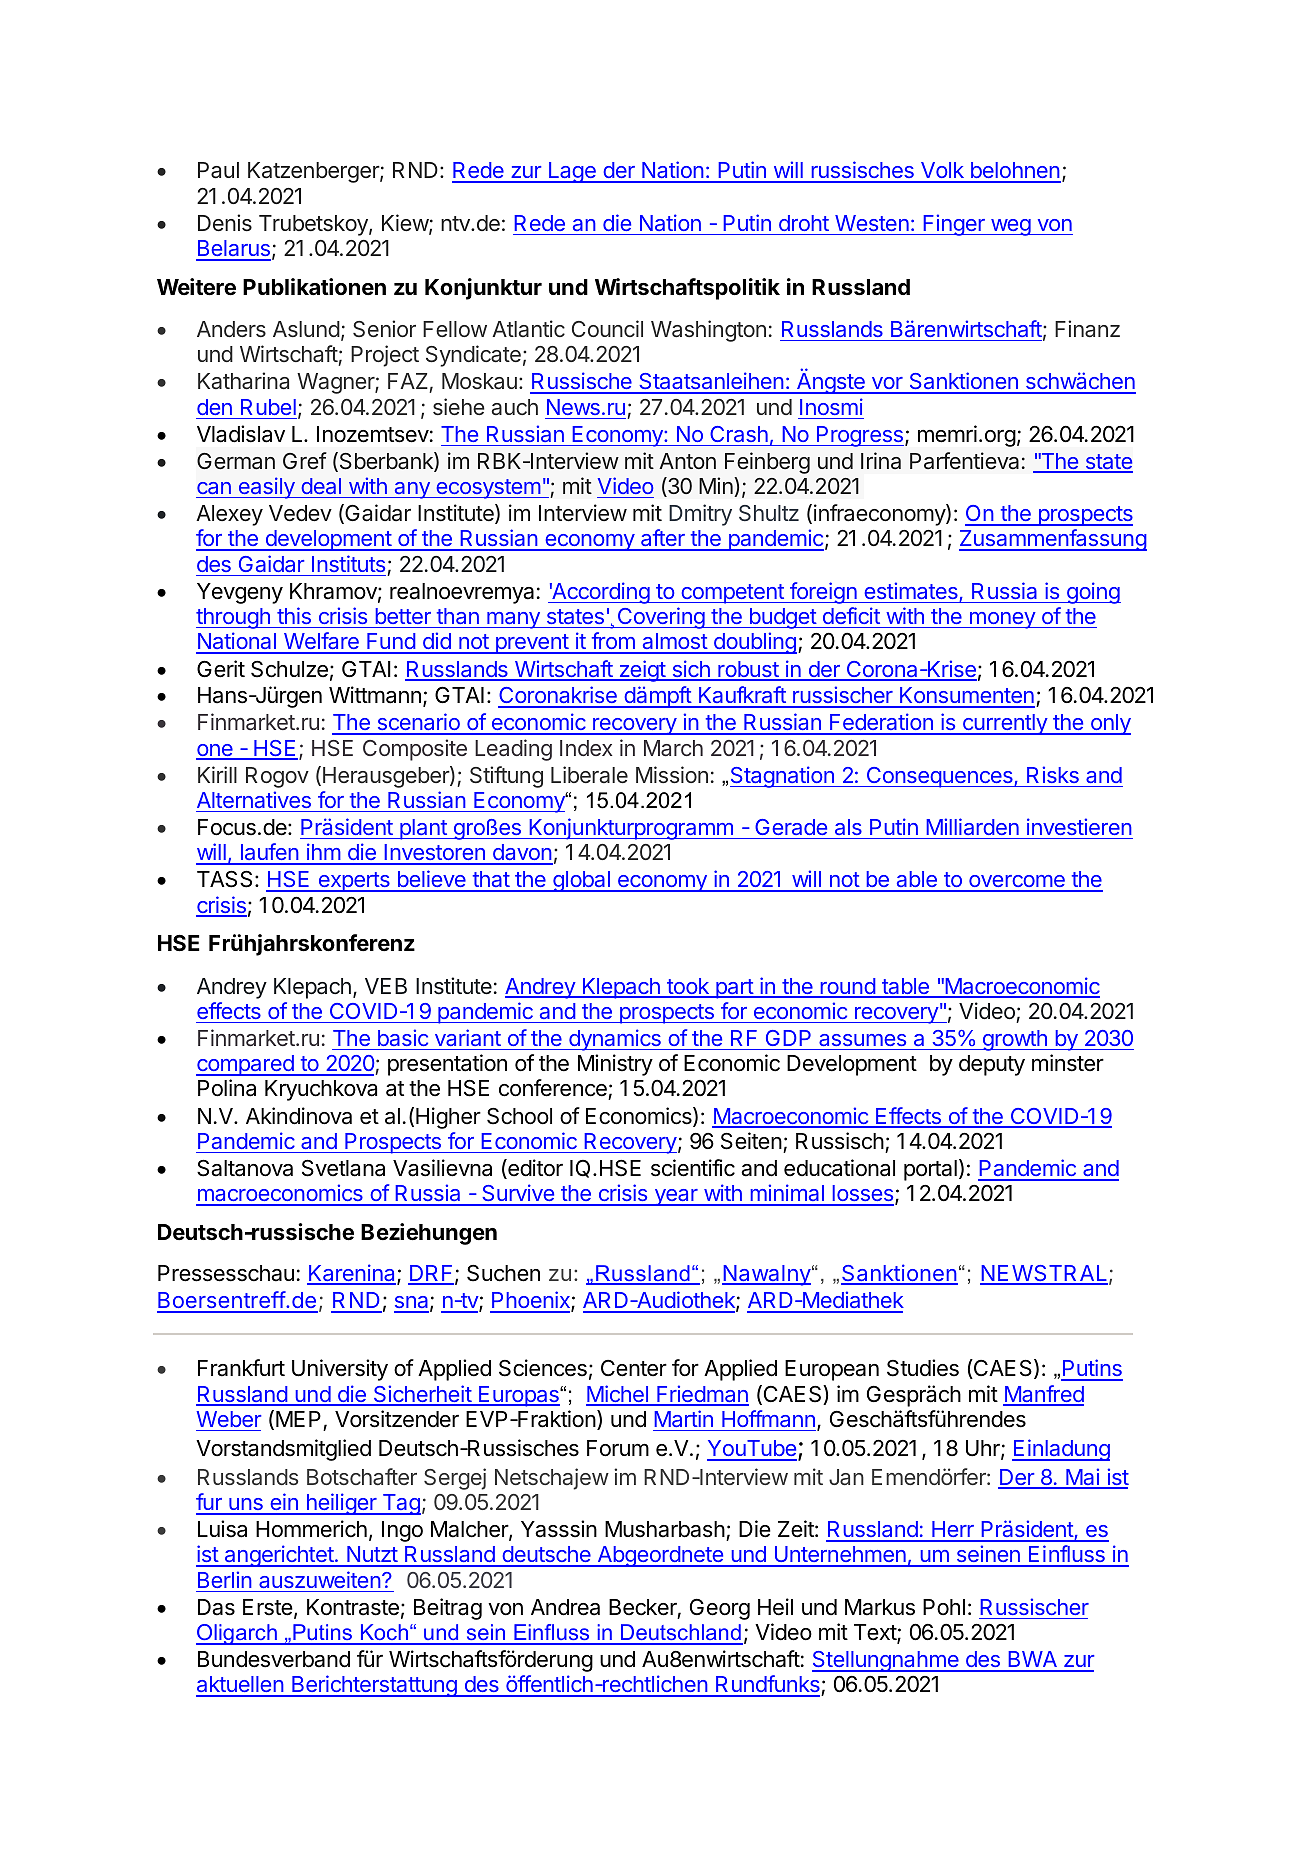 This screenshot has width=1316, height=1861. Describe the element at coordinates (225, 223) in the screenshot. I see `Denis` at that location.
